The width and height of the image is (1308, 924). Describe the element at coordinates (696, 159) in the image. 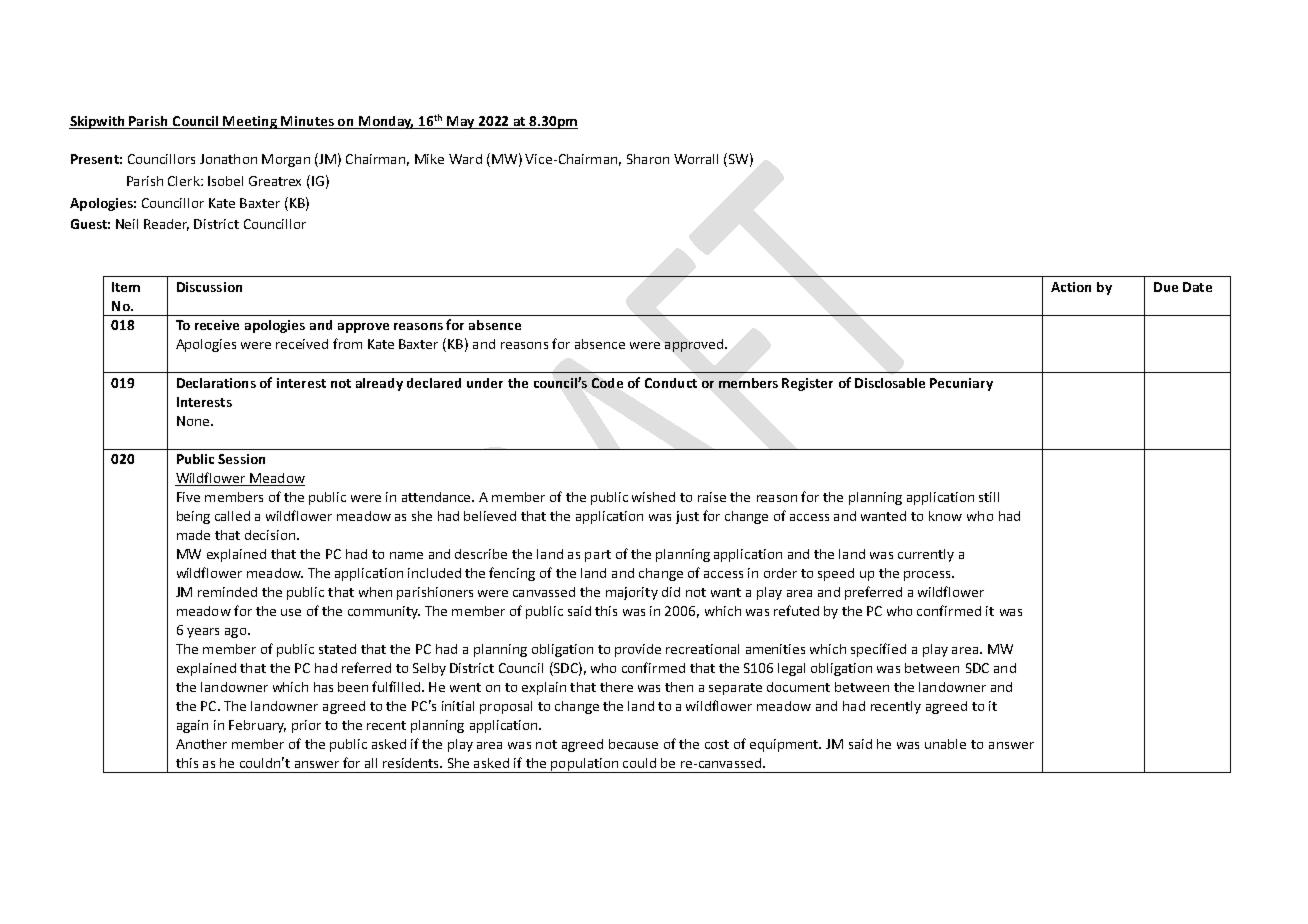

I see `Worrall` at that location.
